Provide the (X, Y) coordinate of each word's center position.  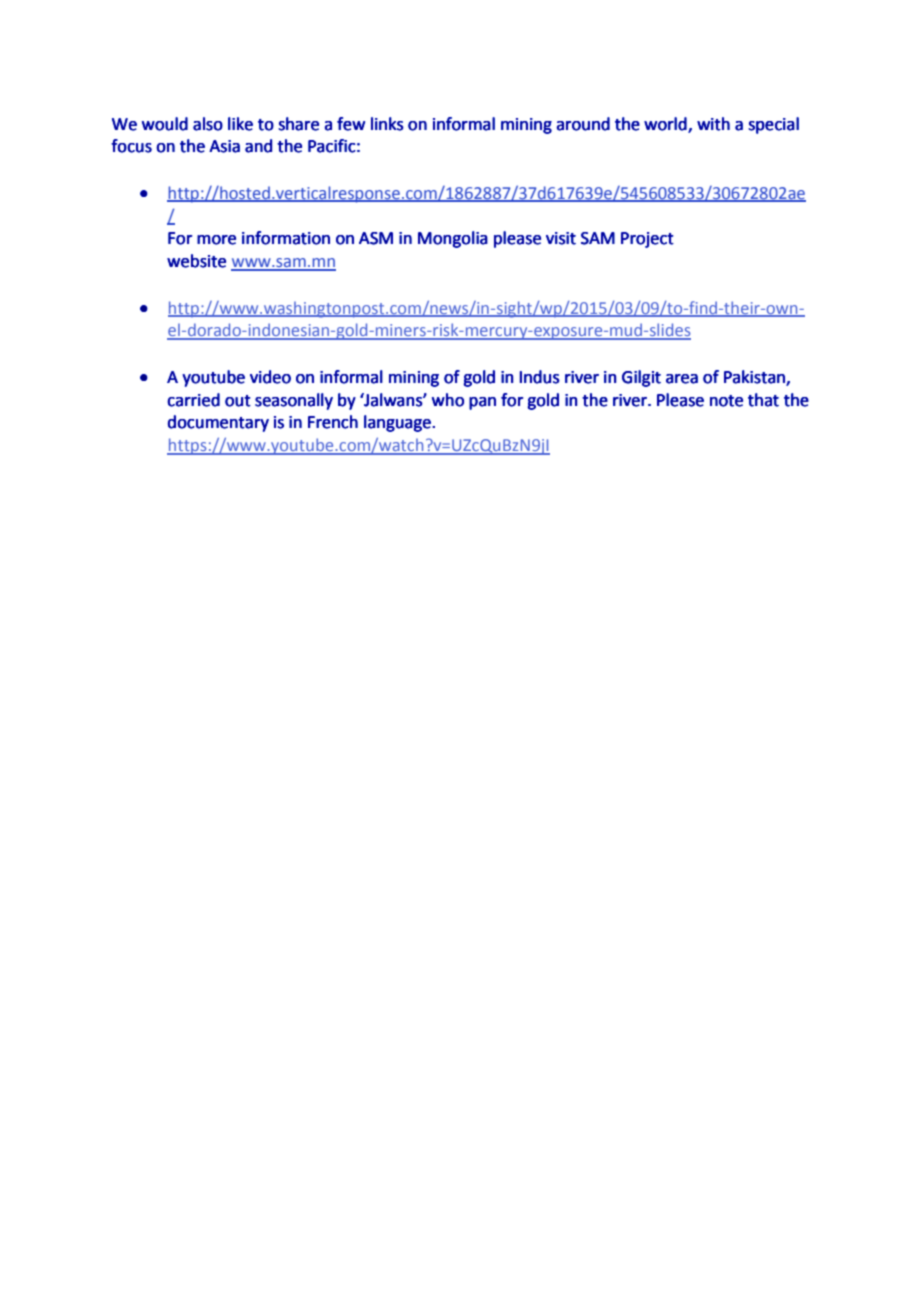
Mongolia (453, 239)
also (208, 124)
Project (647, 240)
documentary (218, 423)
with (713, 124)
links (387, 124)
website (196, 261)
